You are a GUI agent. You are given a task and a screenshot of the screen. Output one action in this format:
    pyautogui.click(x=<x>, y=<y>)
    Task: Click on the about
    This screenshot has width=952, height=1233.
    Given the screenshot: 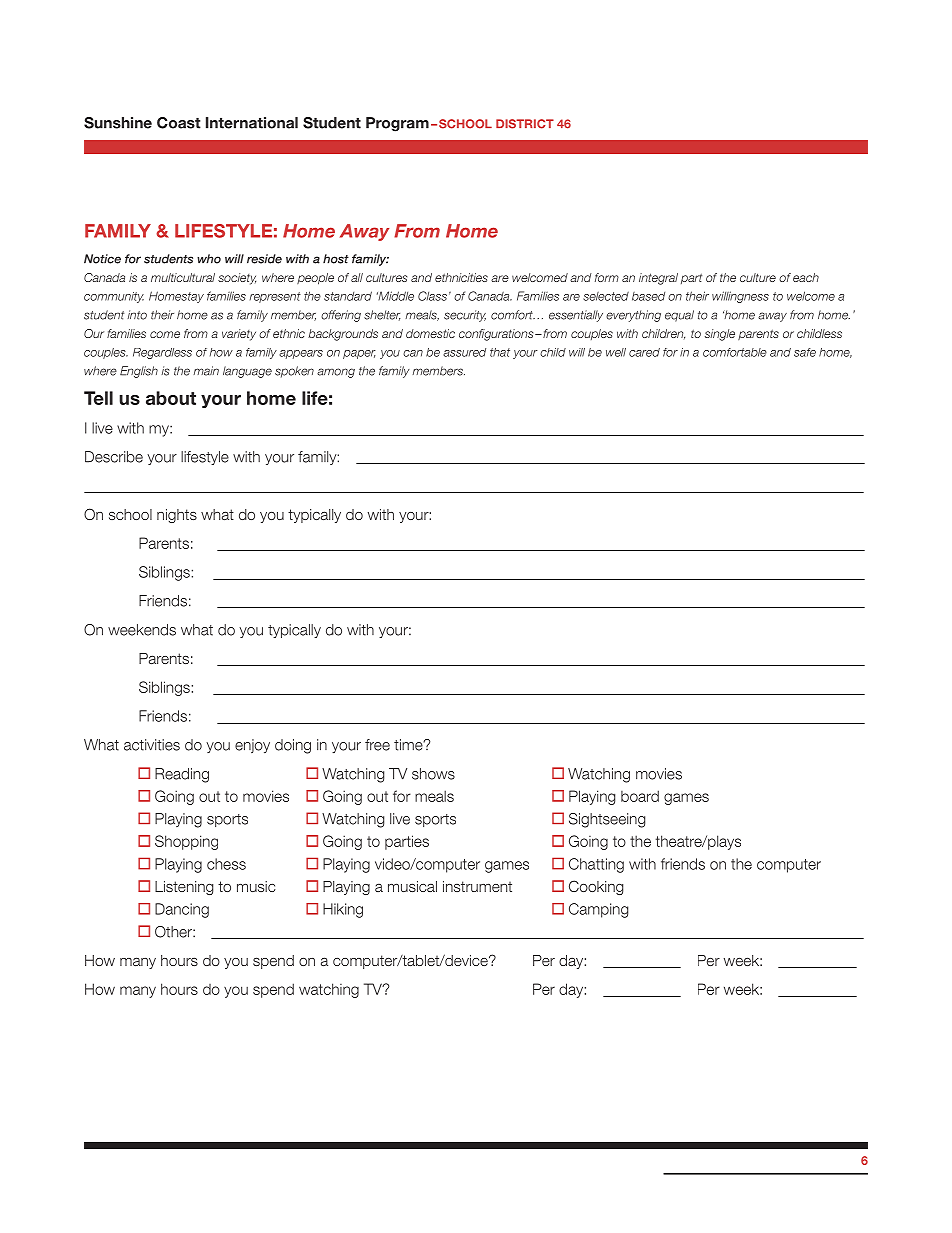 What is the action you would take?
    pyautogui.click(x=171, y=398)
